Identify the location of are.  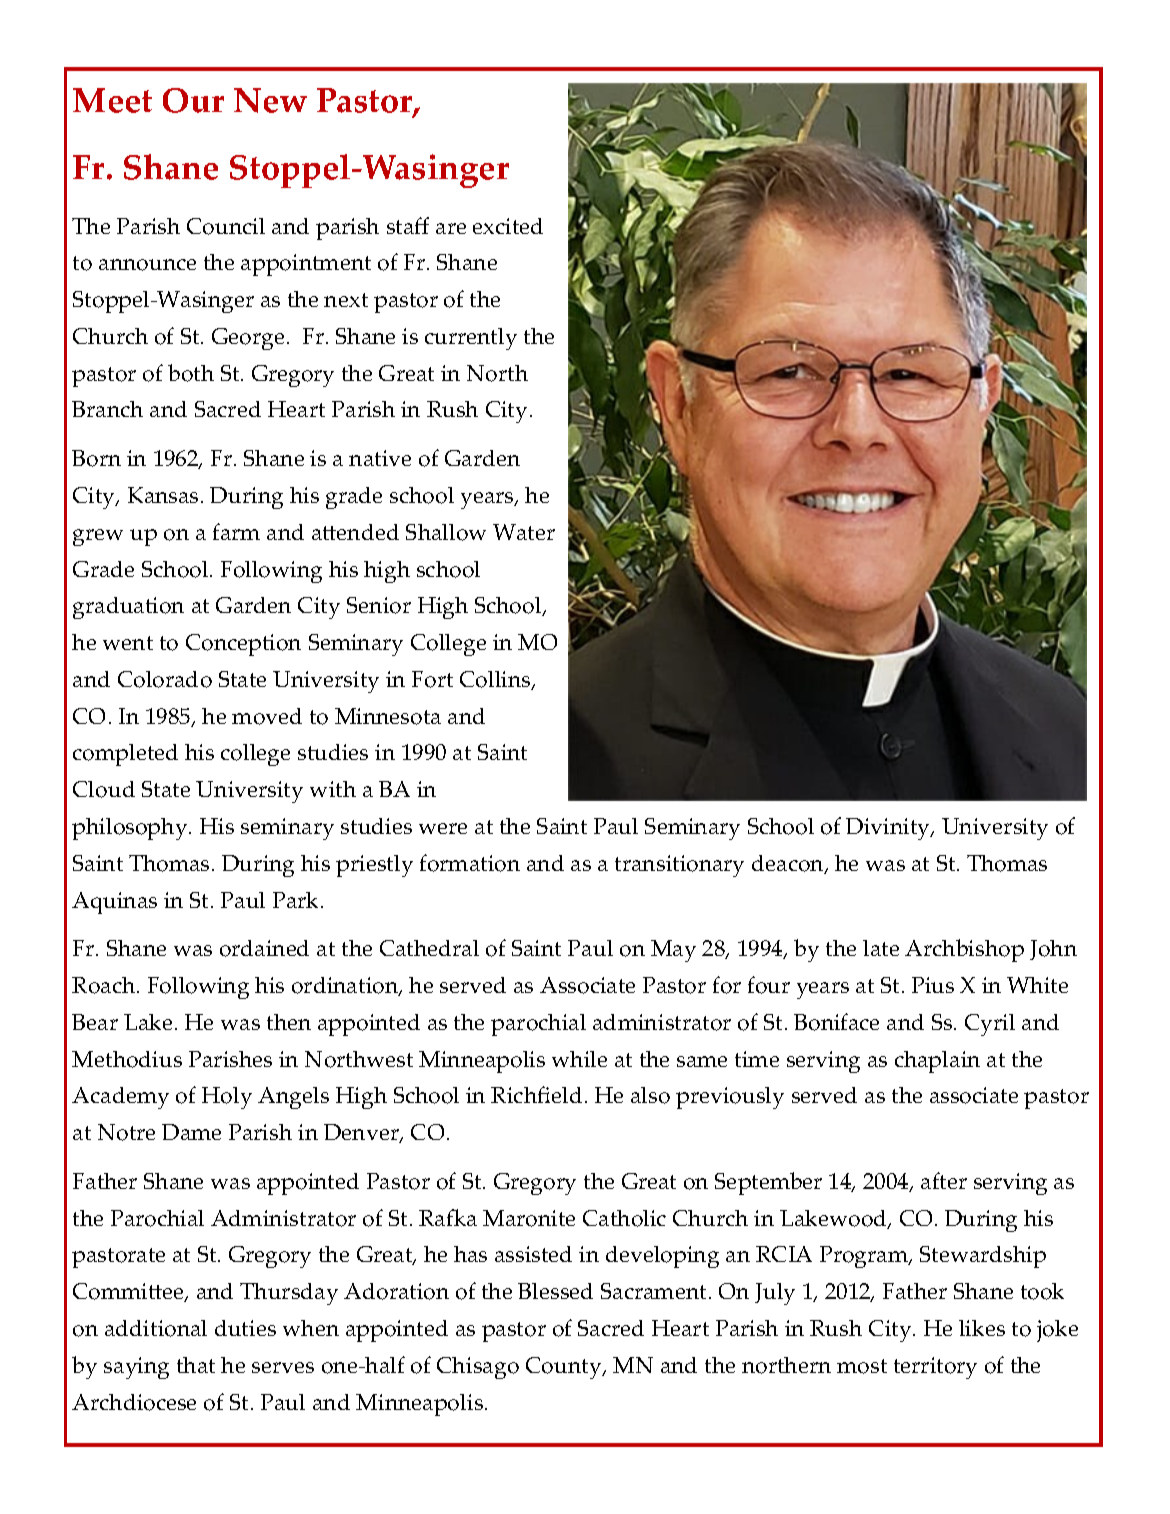
(451, 228).
